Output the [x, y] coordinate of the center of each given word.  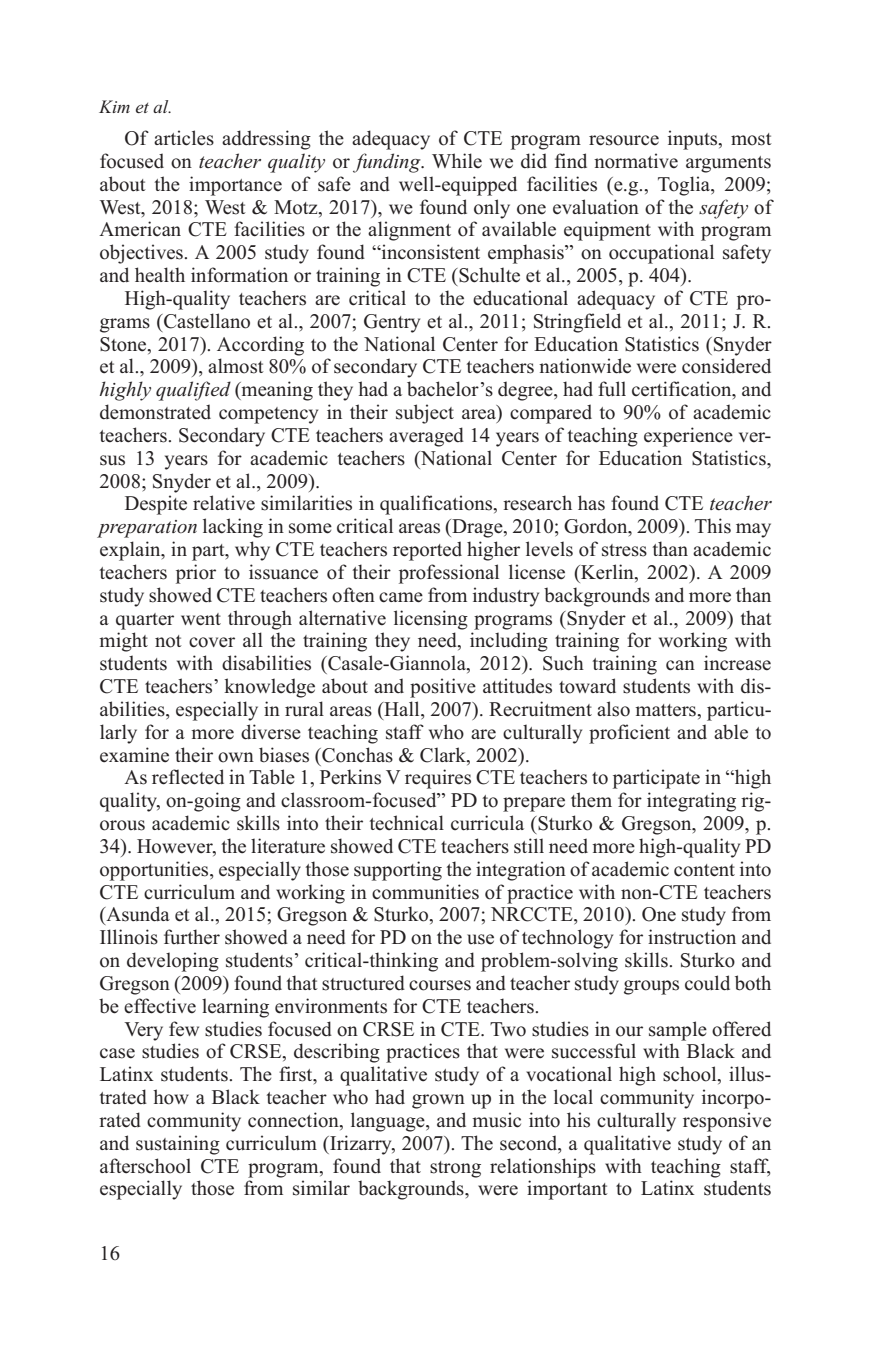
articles [184, 138]
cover [212, 642]
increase [737, 663]
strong [455, 1169]
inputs [694, 140]
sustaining [178, 1145]
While [457, 161]
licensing [431, 620]
